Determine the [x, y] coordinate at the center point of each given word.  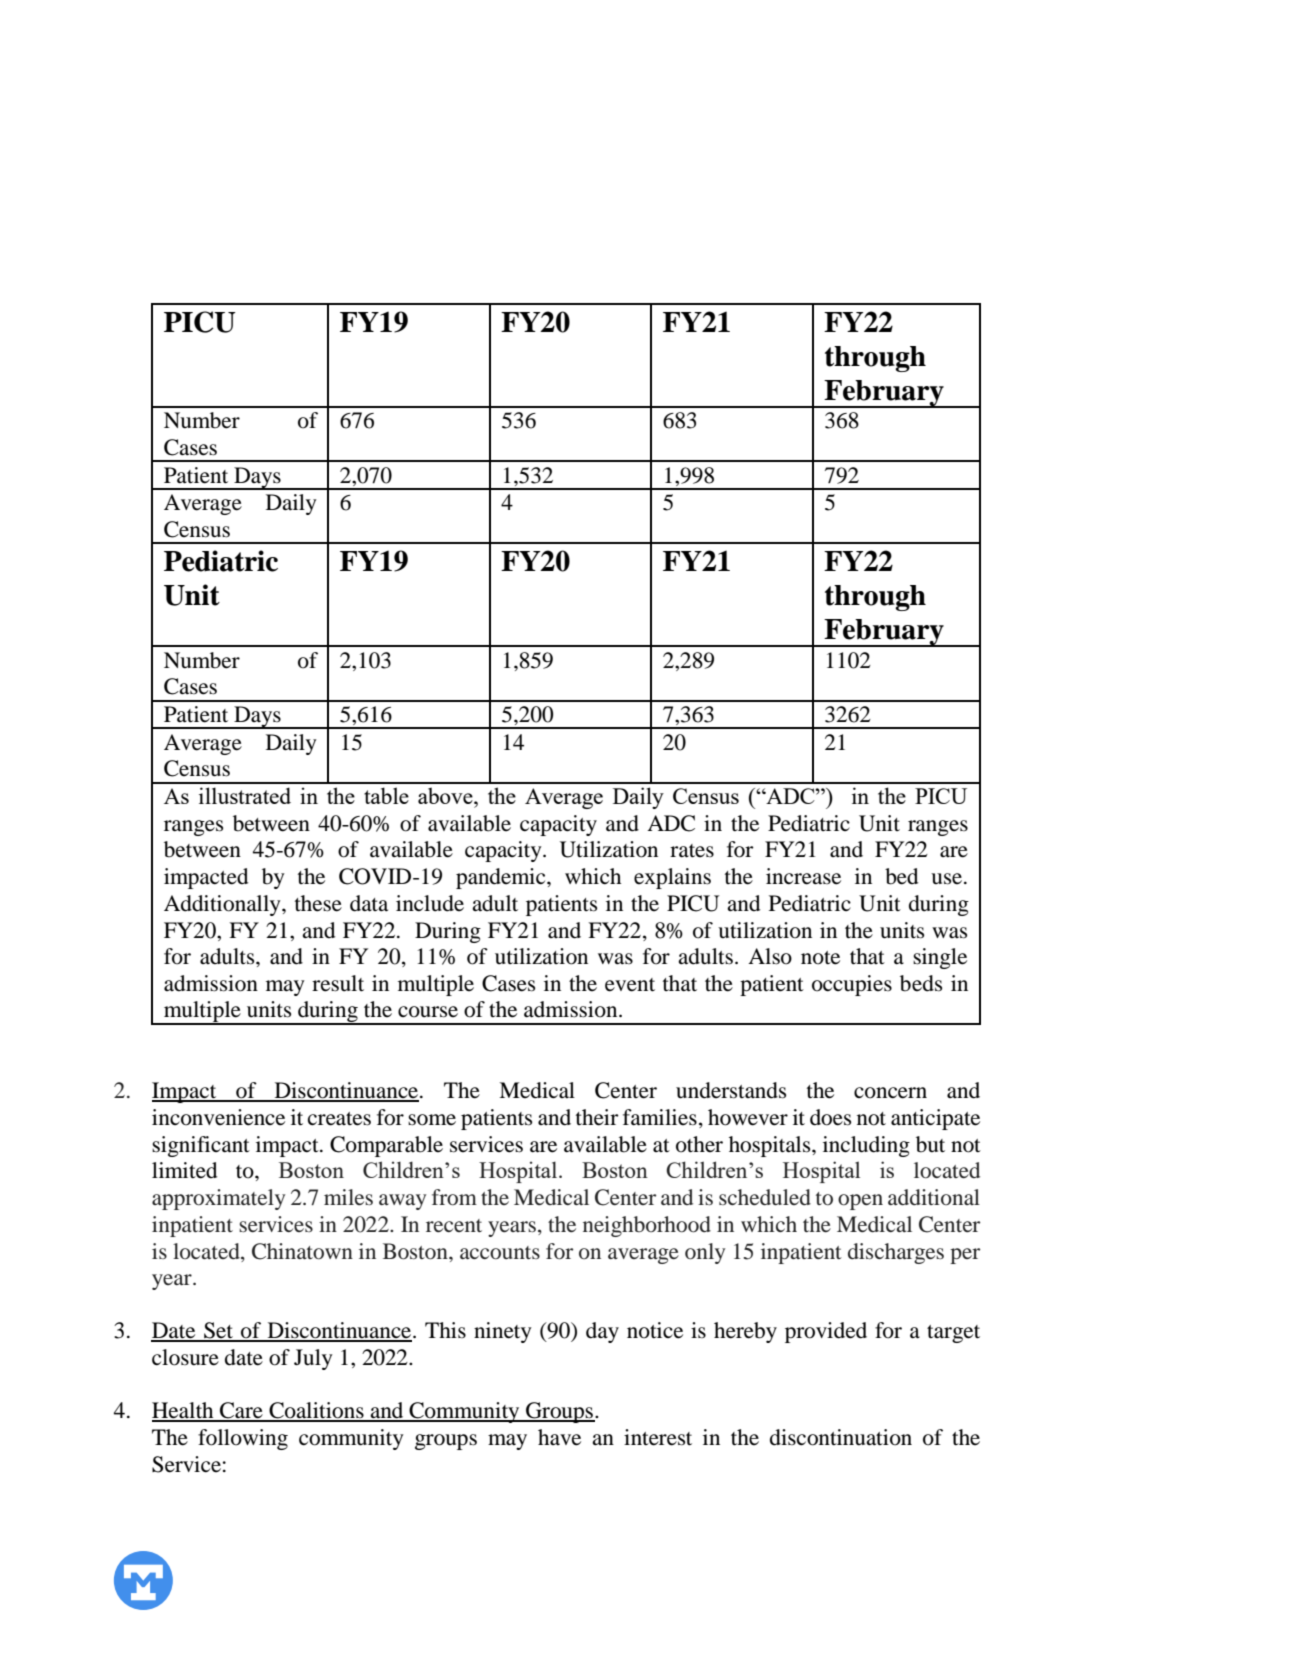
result [338, 983]
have [559, 1437]
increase [803, 876]
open [860, 1202]
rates [692, 851]
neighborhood [647, 1226]
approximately [218, 1199]
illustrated [245, 795]
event [630, 985]
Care [241, 1411]
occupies [852, 985]
